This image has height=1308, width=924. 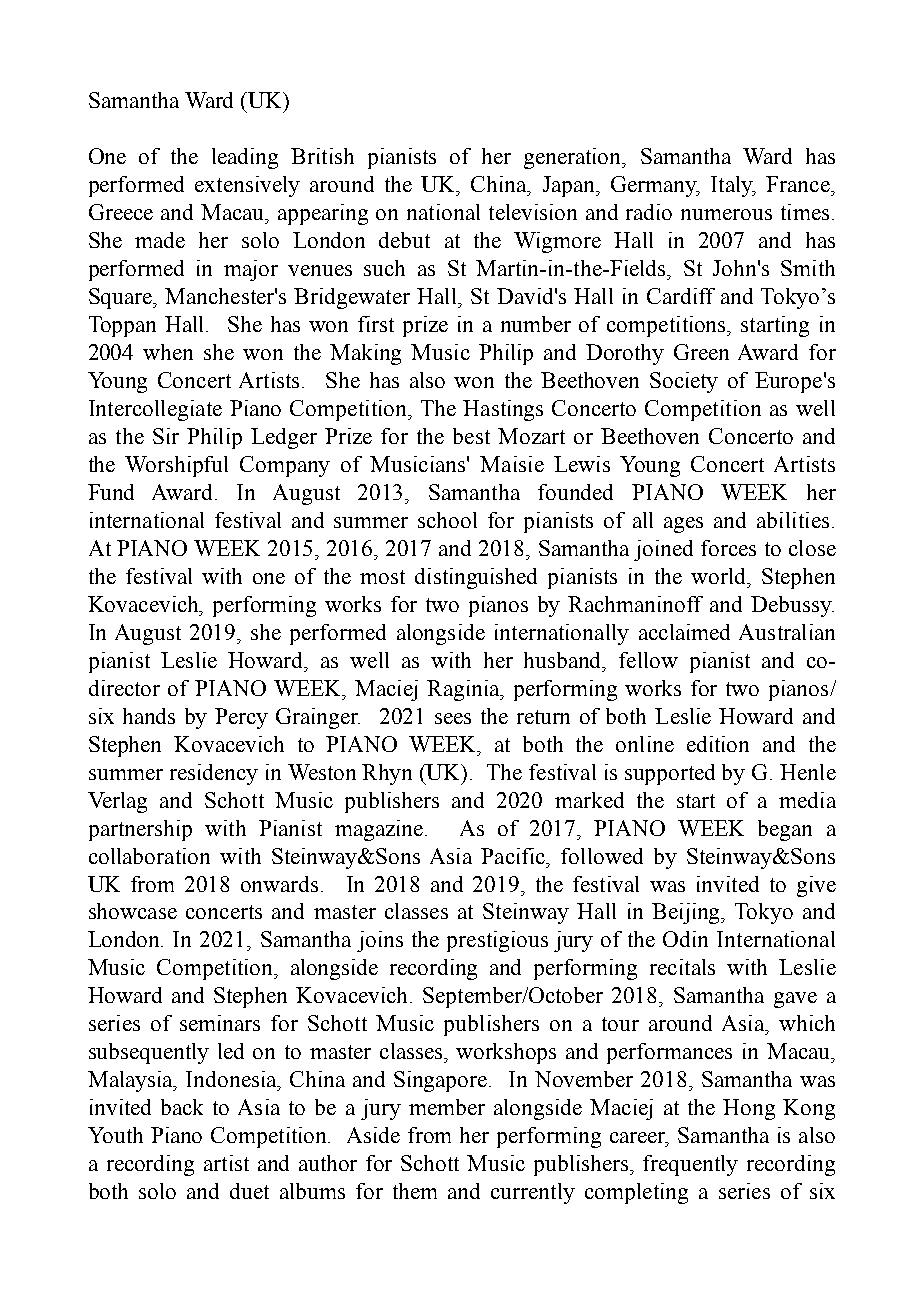 I want to click on residency, so click(x=214, y=774).
